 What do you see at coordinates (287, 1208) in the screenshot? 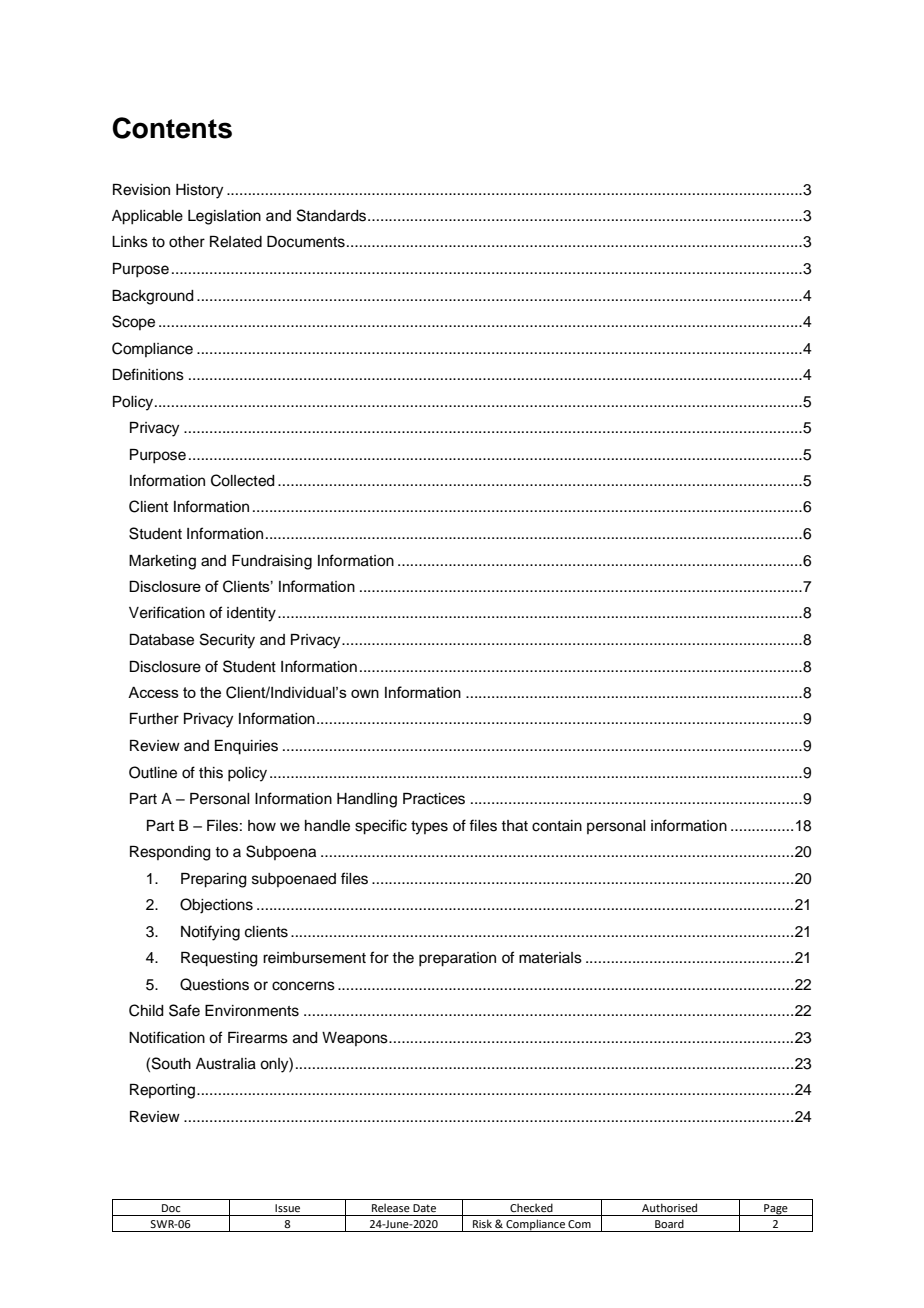
I see `Issue` at bounding box center [287, 1208].
